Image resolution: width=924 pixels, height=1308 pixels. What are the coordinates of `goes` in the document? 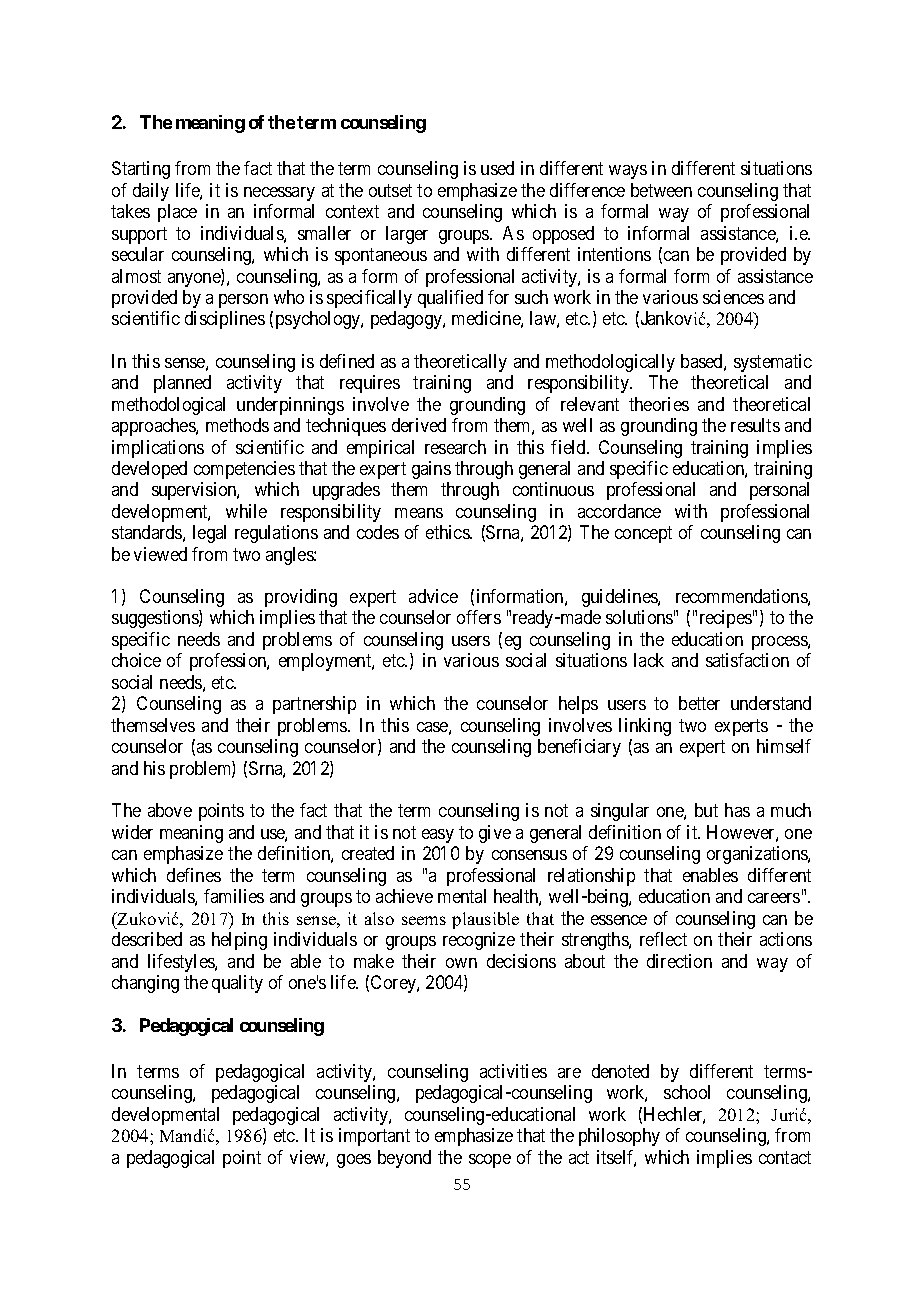 It's located at (354, 1161).
